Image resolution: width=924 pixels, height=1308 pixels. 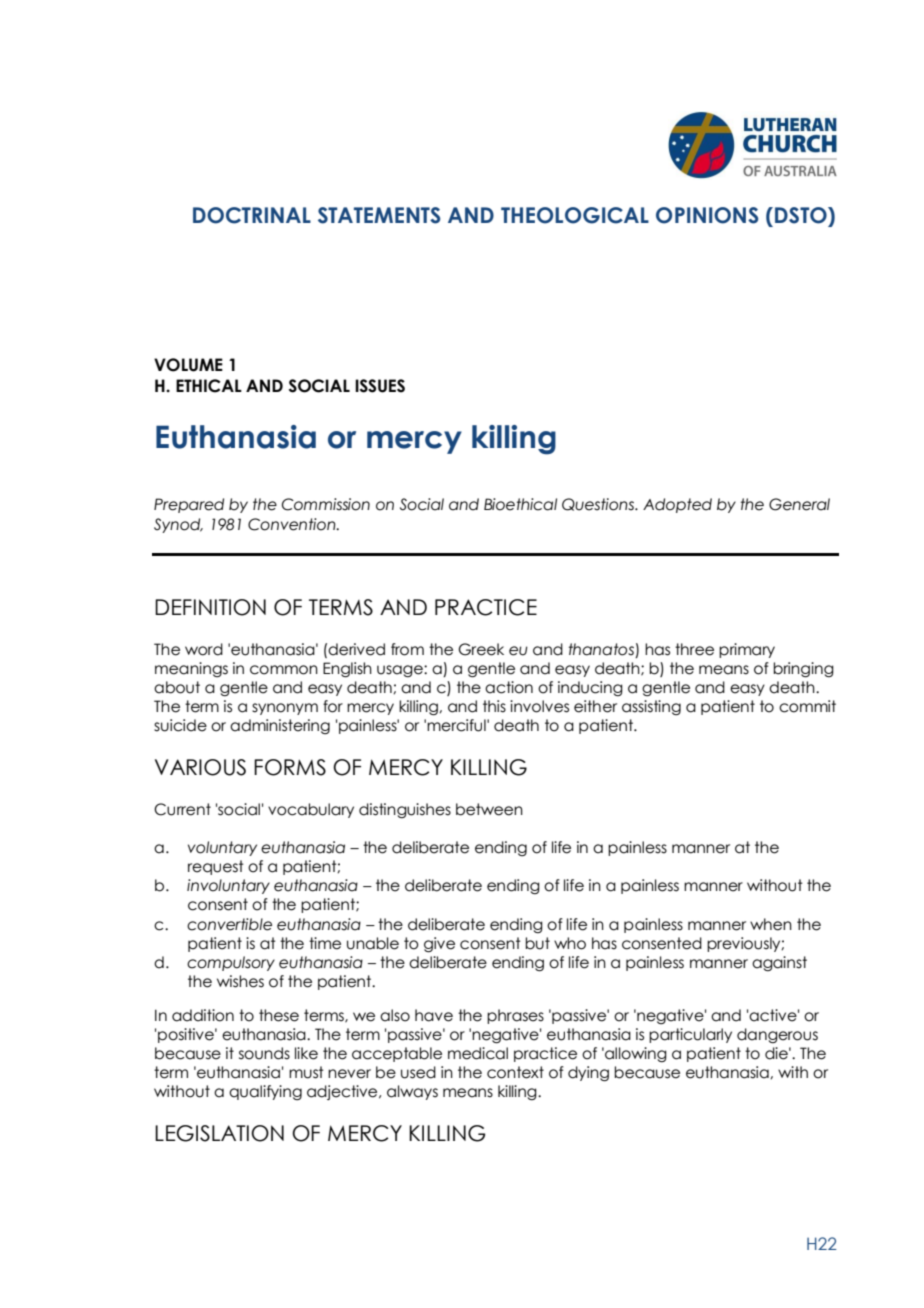 What do you see at coordinates (284, 670) in the screenshot?
I see `common` at bounding box center [284, 670].
